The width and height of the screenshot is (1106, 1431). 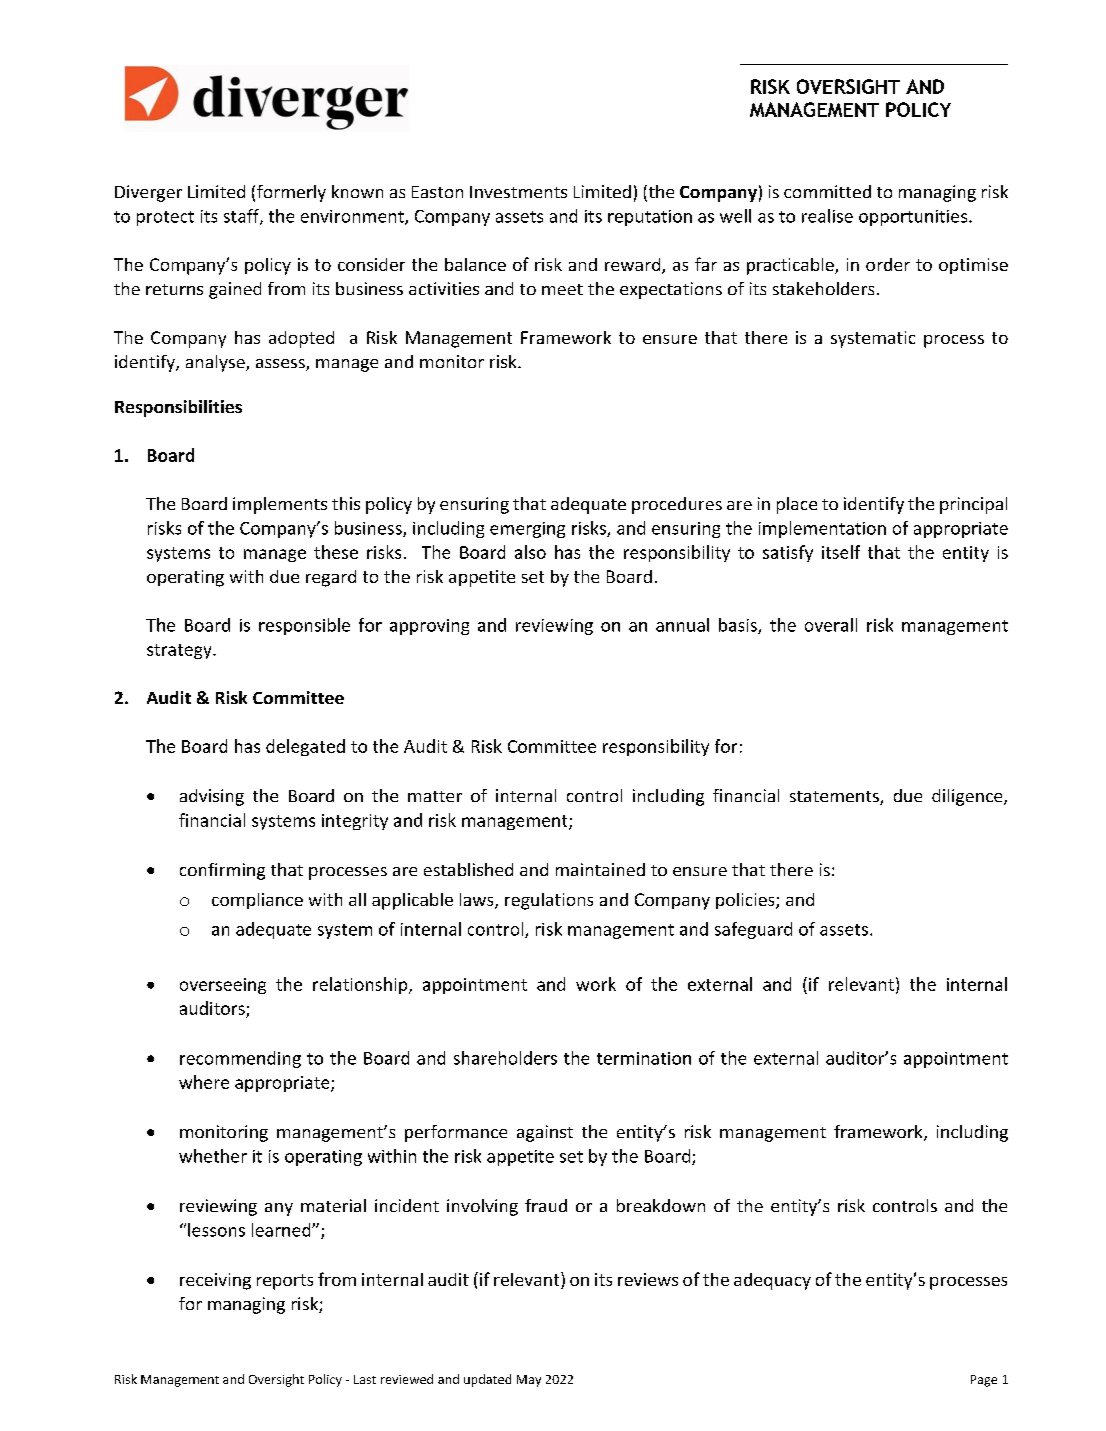 What do you see at coordinates (529, 1381) in the screenshot?
I see `May` at bounding box center [529, 1381].
